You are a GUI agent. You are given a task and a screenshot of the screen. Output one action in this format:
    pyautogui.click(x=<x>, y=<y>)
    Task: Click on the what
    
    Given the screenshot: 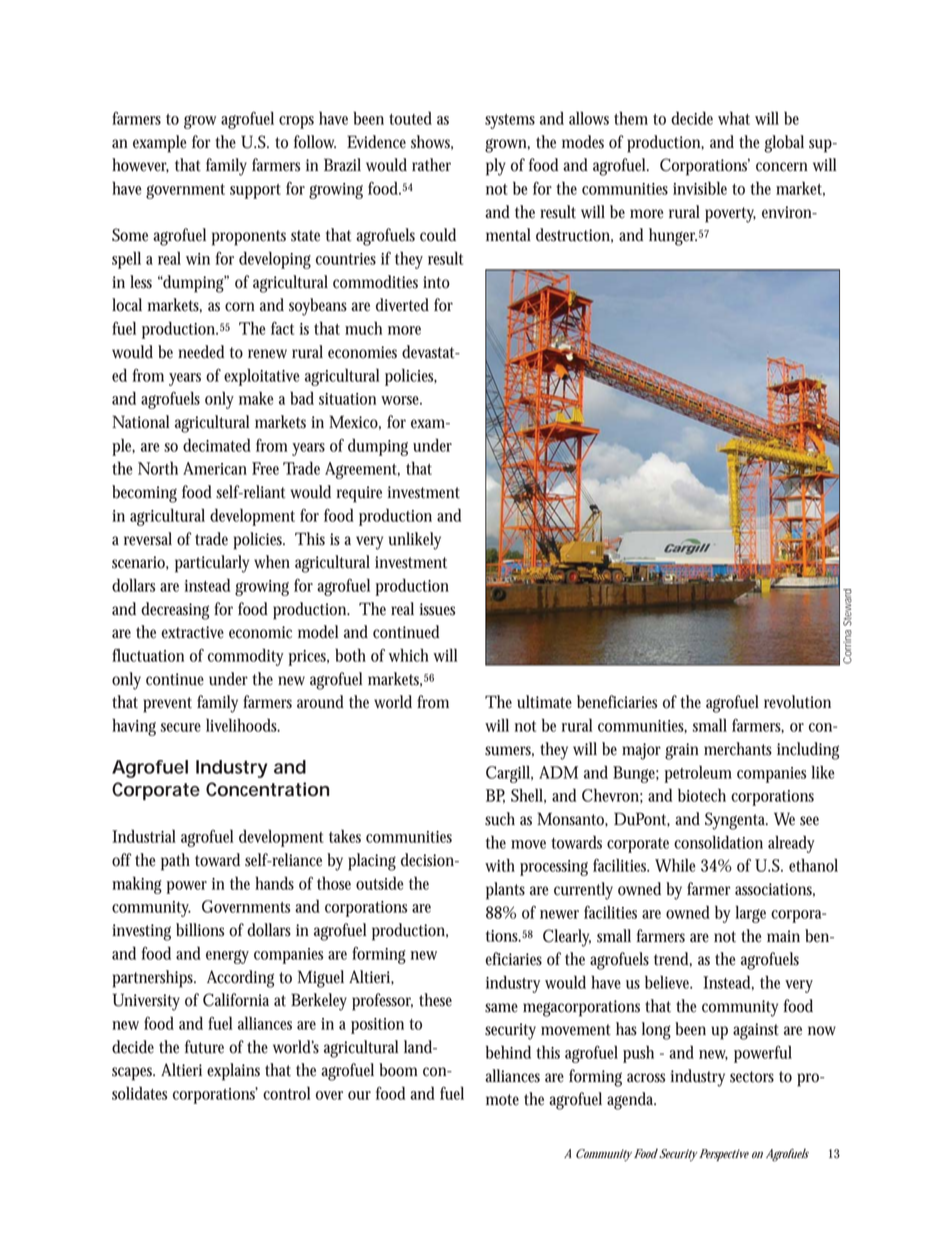 What is the action you would take?
    pyautogui.click(x=734, y=118)
